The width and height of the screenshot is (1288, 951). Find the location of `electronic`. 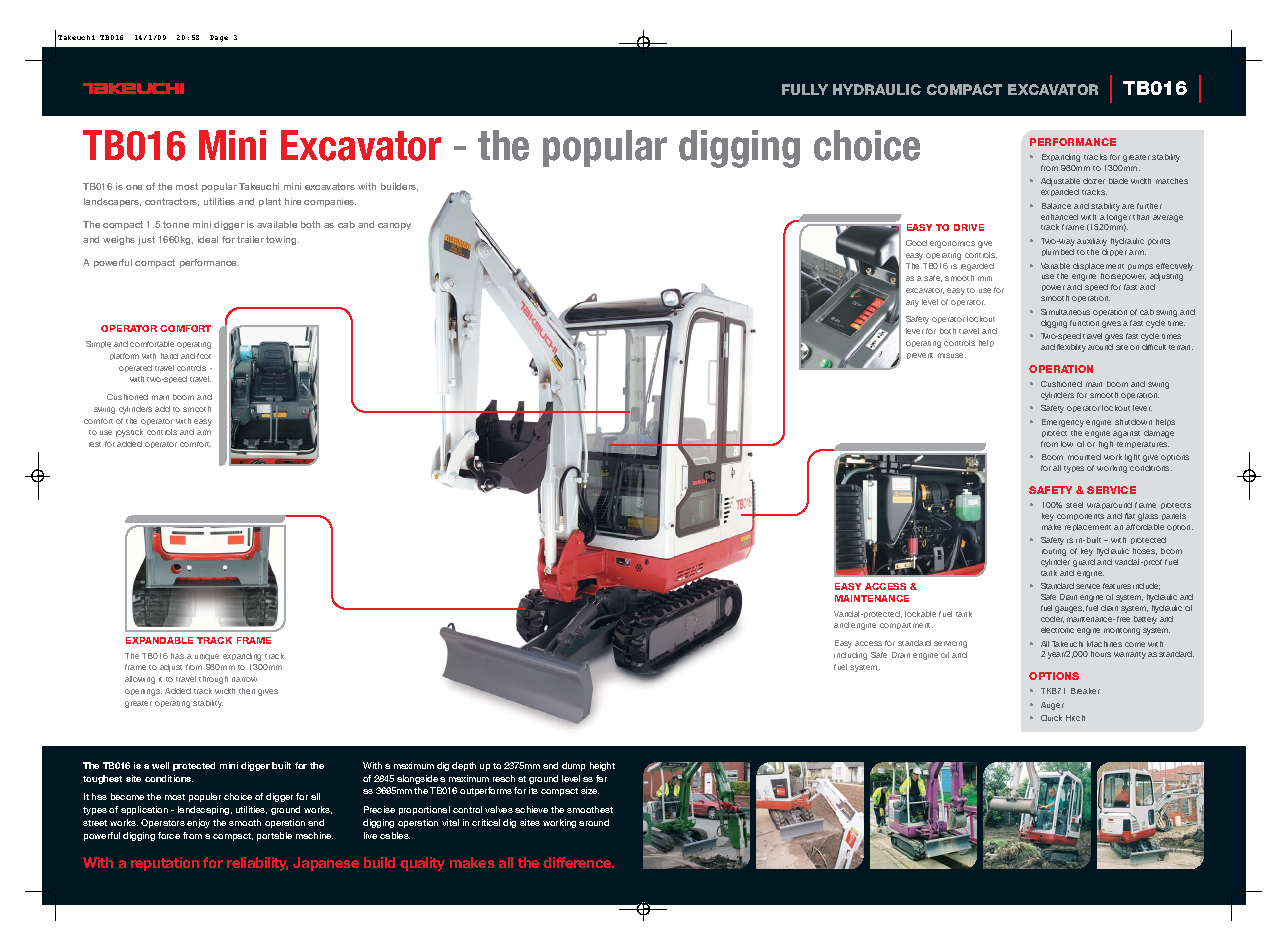

electronic is located at coordinates (1057, 630).
